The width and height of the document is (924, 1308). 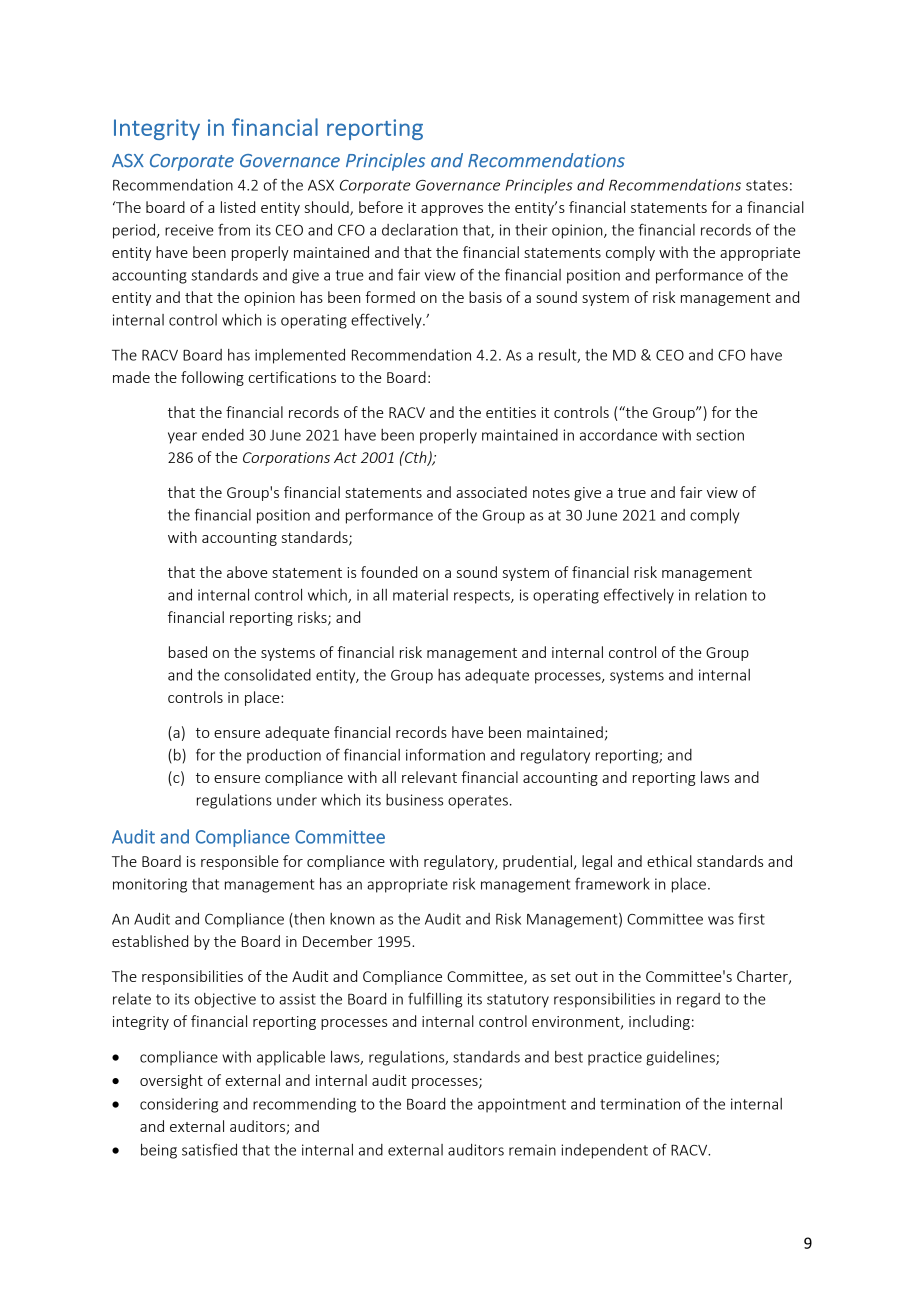 I want to click on appointment, so click(x=522, y=1105).
